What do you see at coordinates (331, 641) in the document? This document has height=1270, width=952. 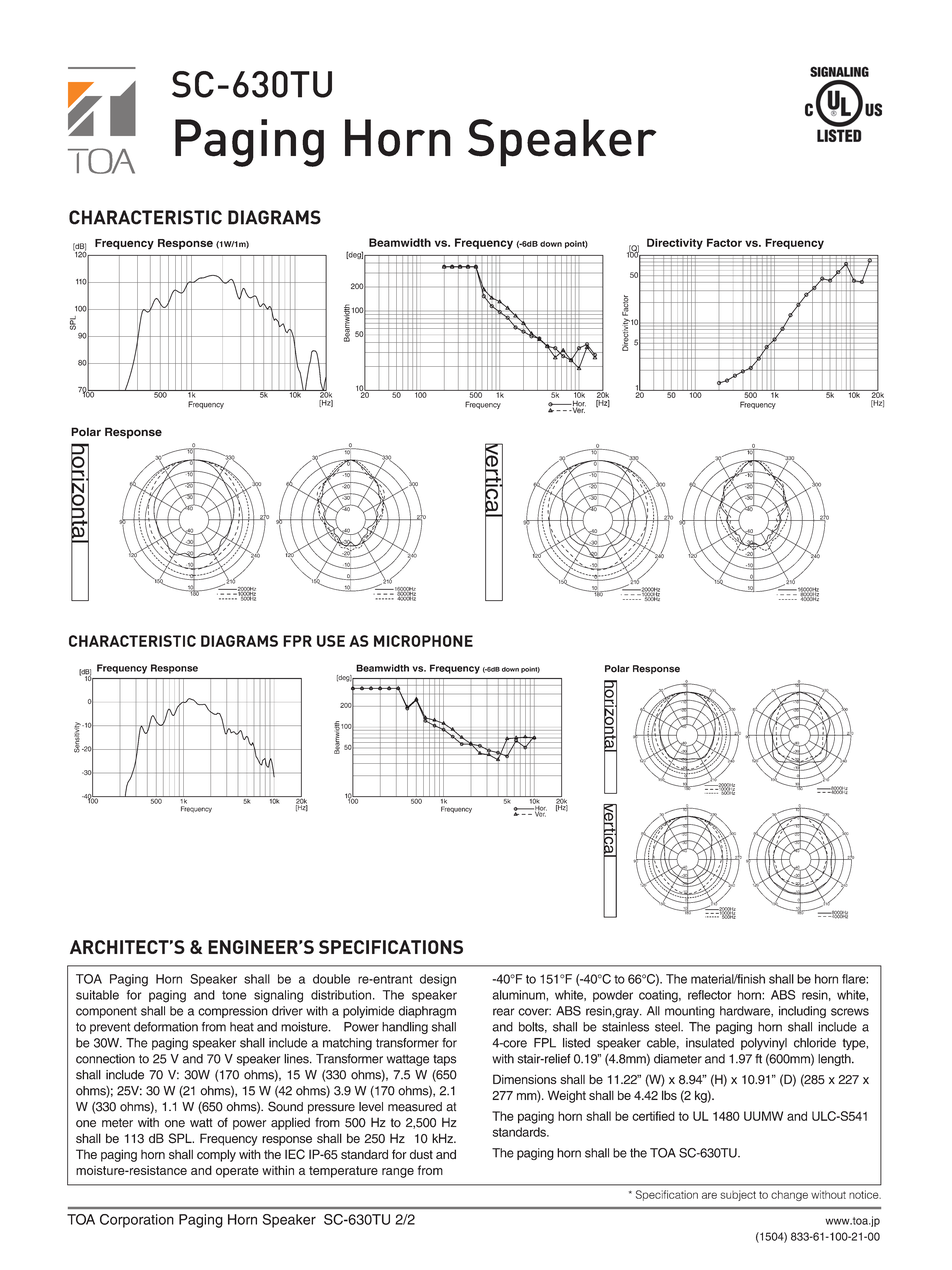 I see `USE` at bounding box center [331, 641].
